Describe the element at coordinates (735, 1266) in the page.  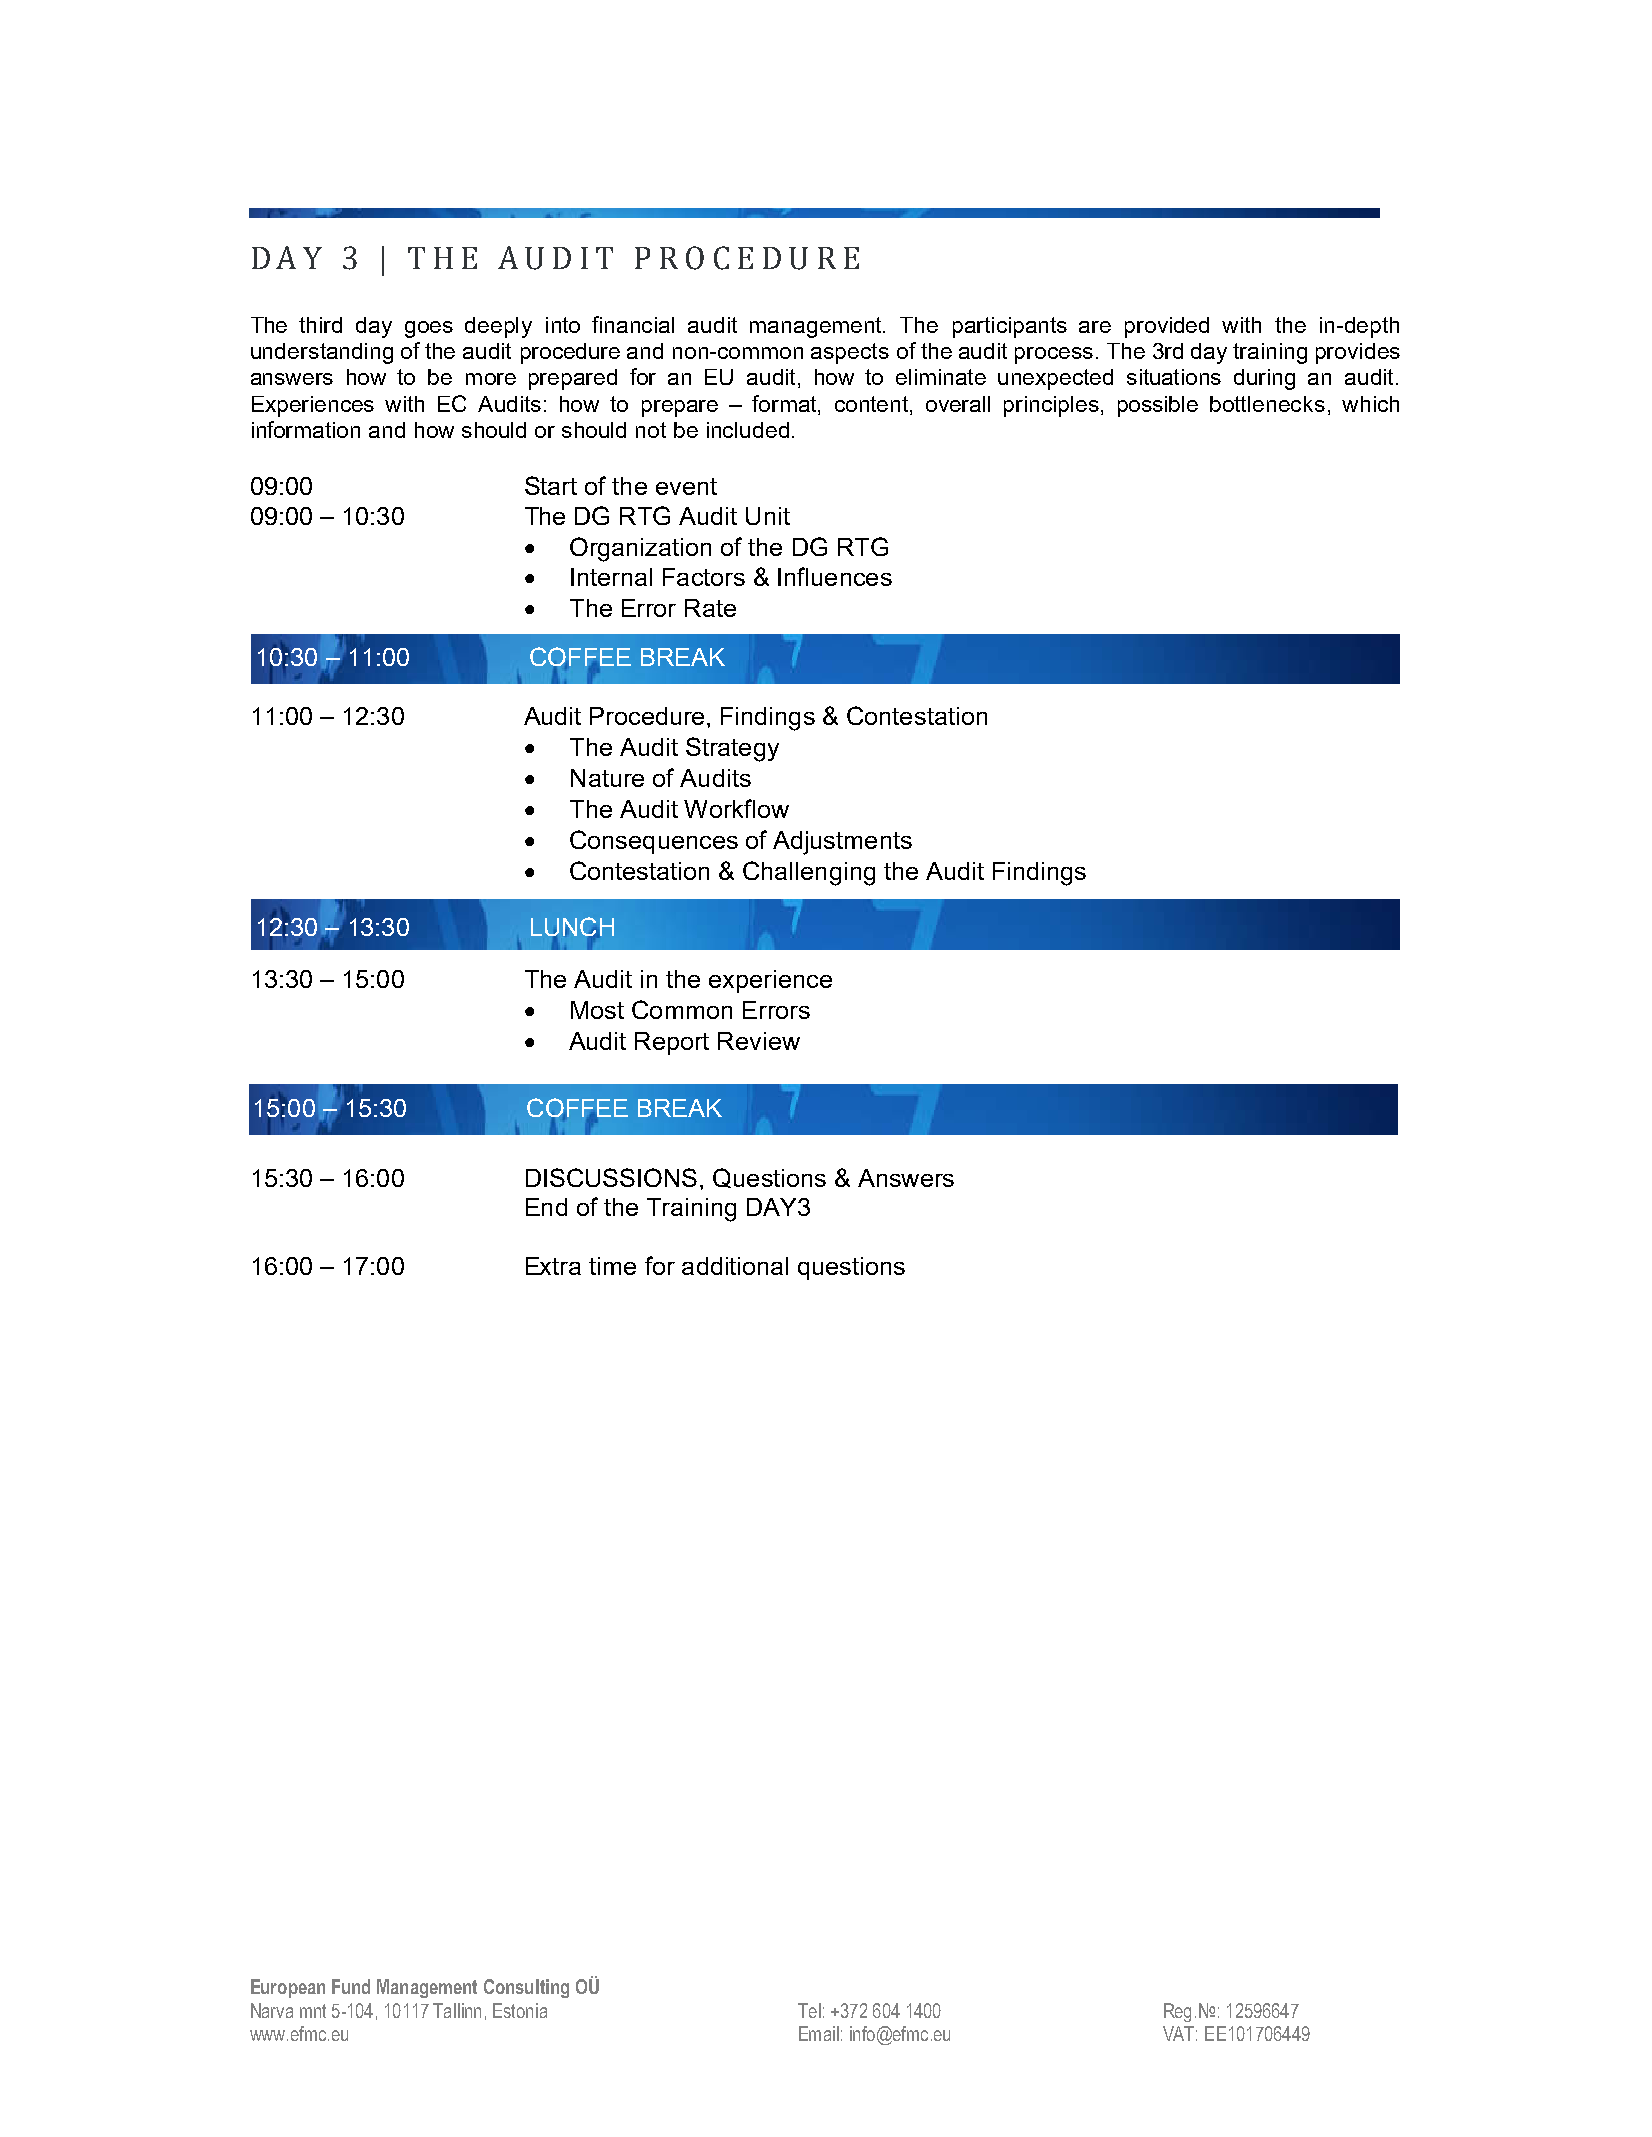
I see `additional` at that location.
